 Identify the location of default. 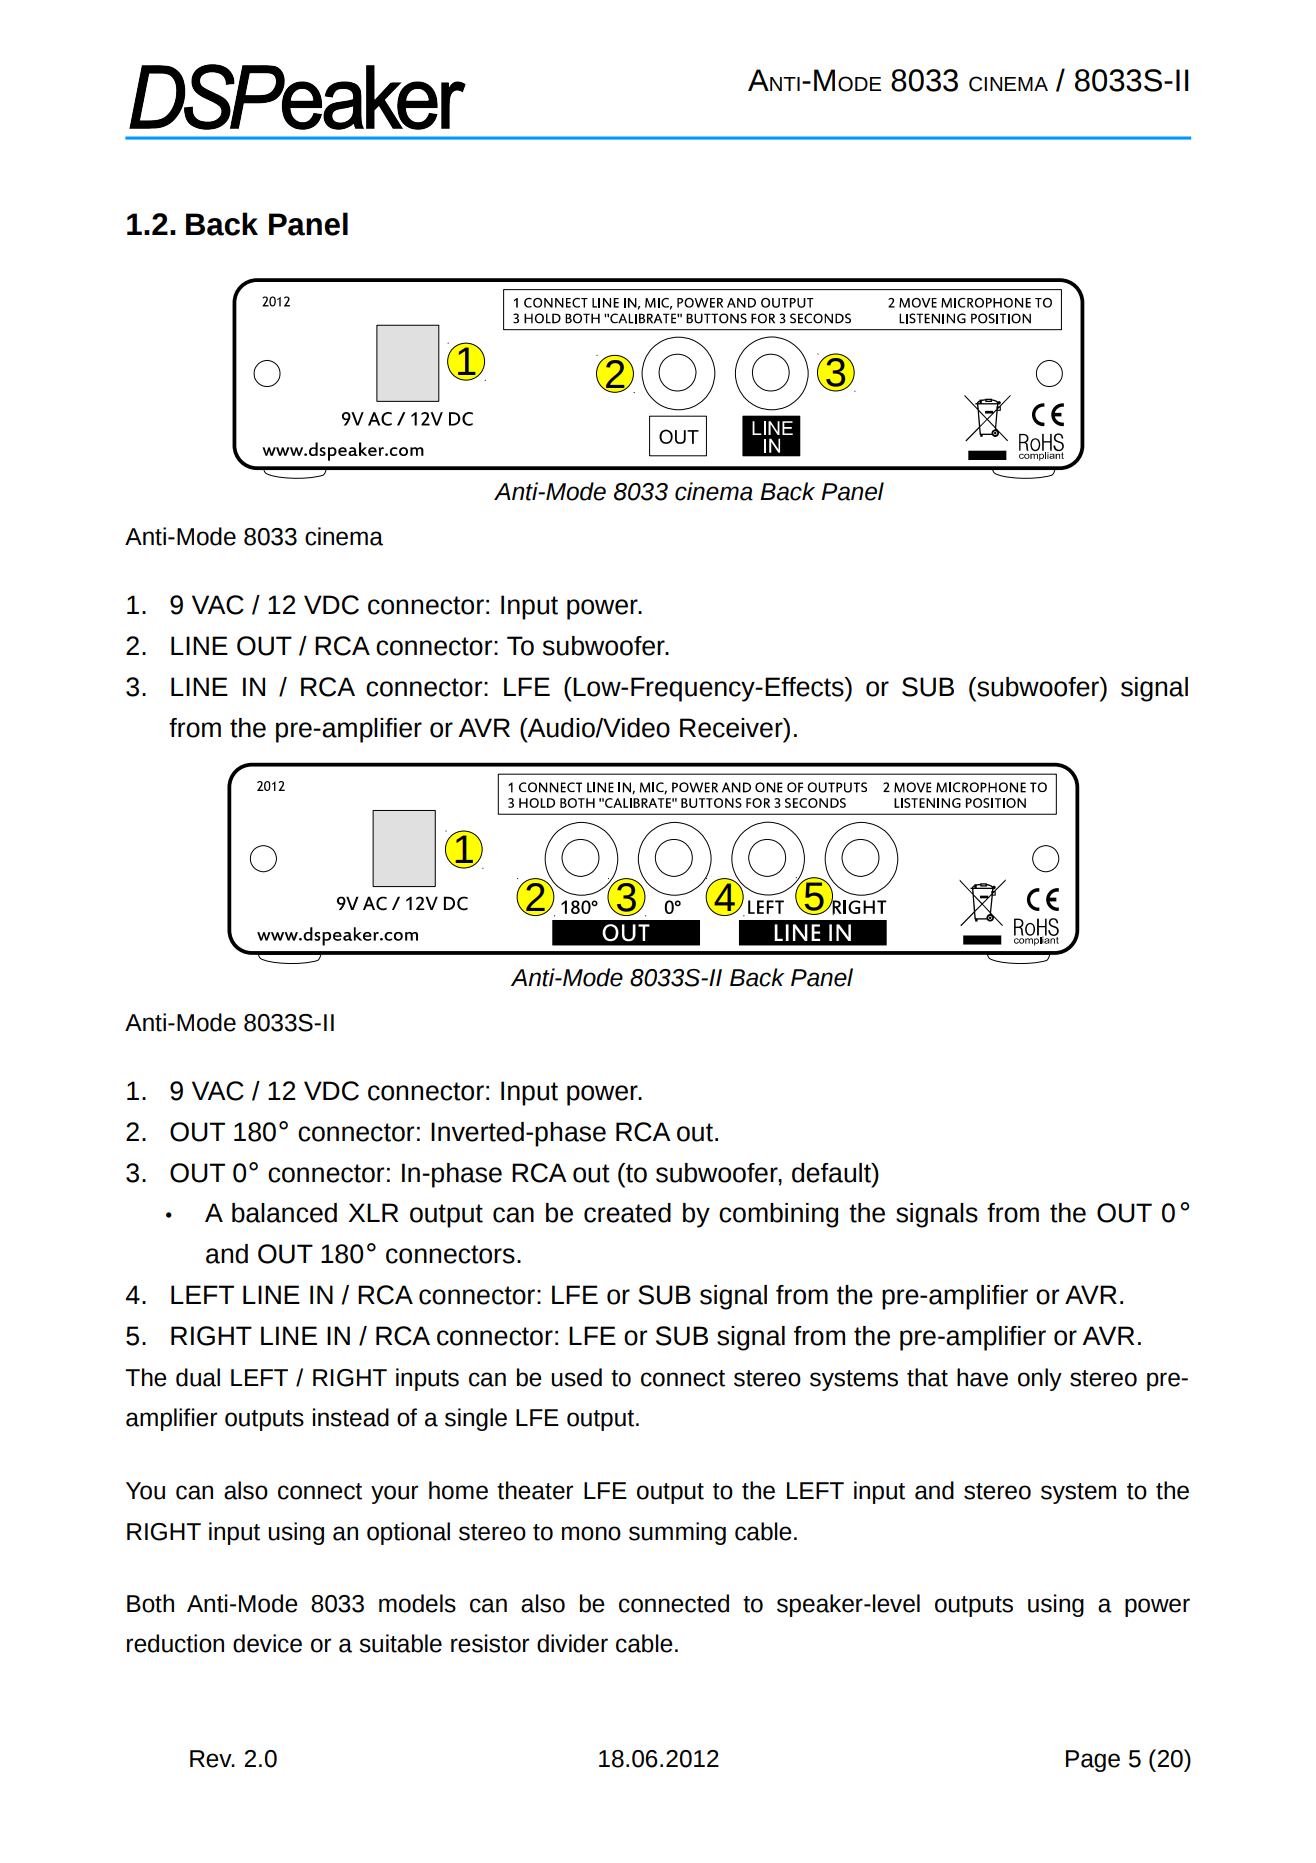
(832, 1173).
